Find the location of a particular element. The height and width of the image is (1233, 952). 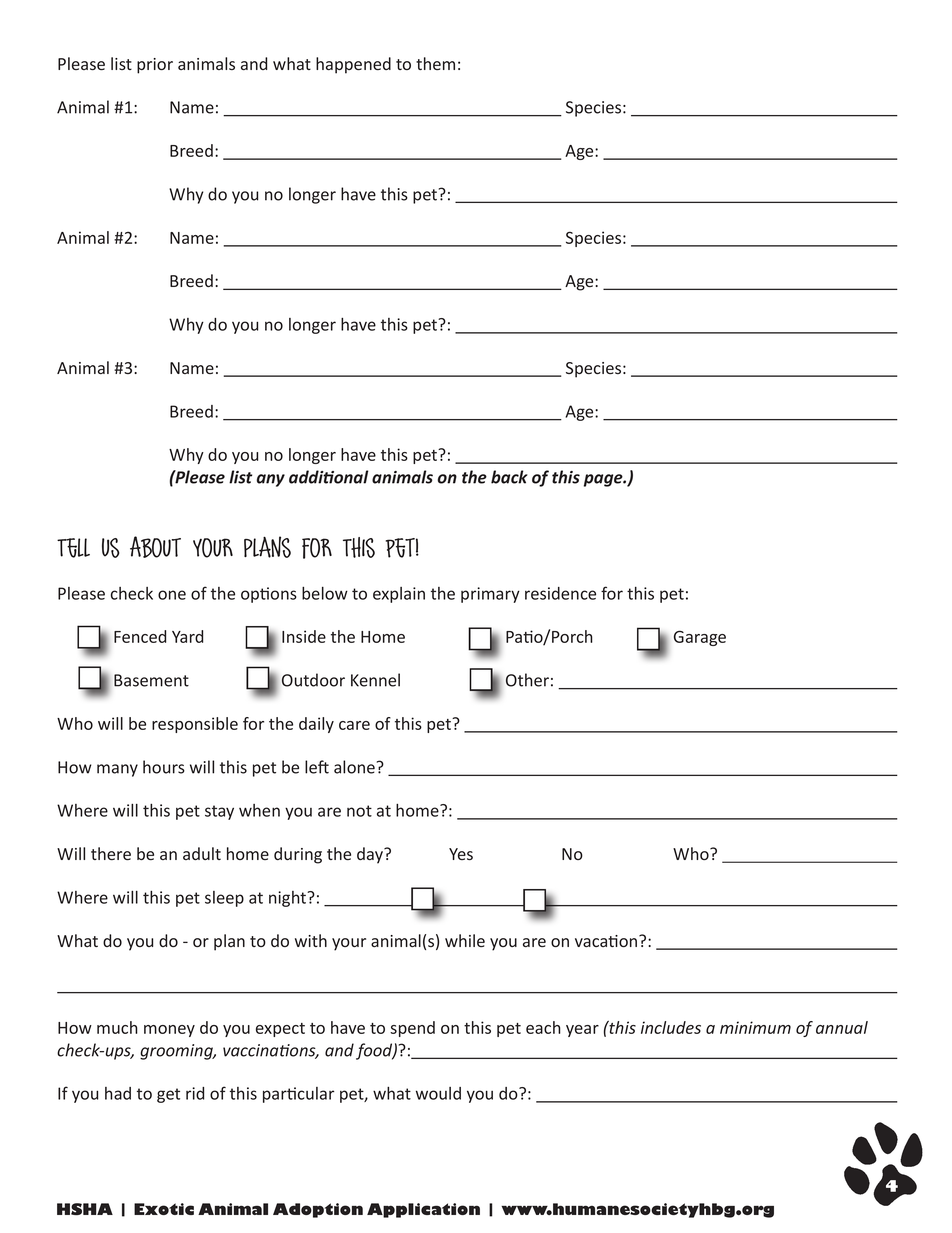

vacation is located at coordinates (607, 941).
